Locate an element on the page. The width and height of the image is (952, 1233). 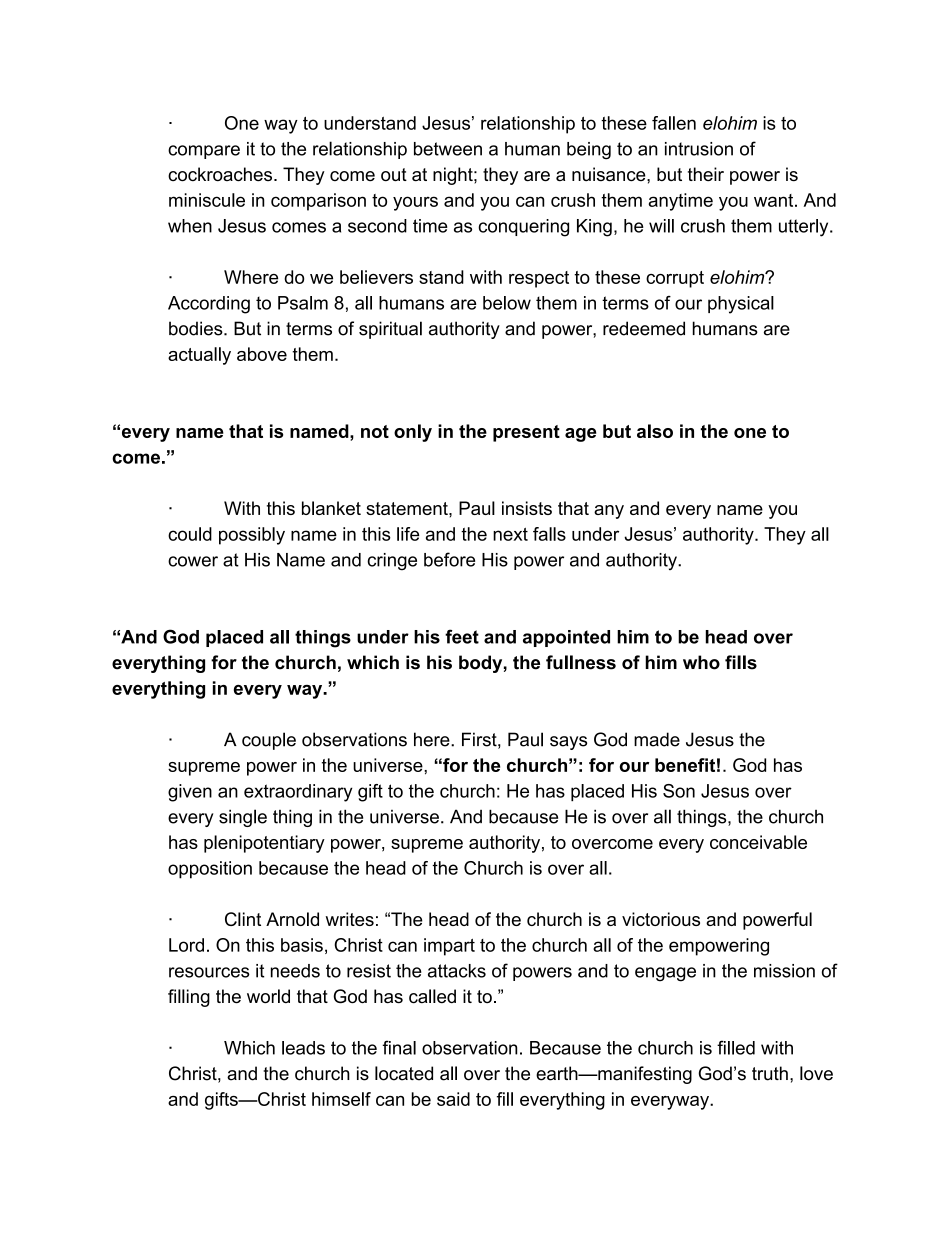
couple is located at coordinates (269, 741).
